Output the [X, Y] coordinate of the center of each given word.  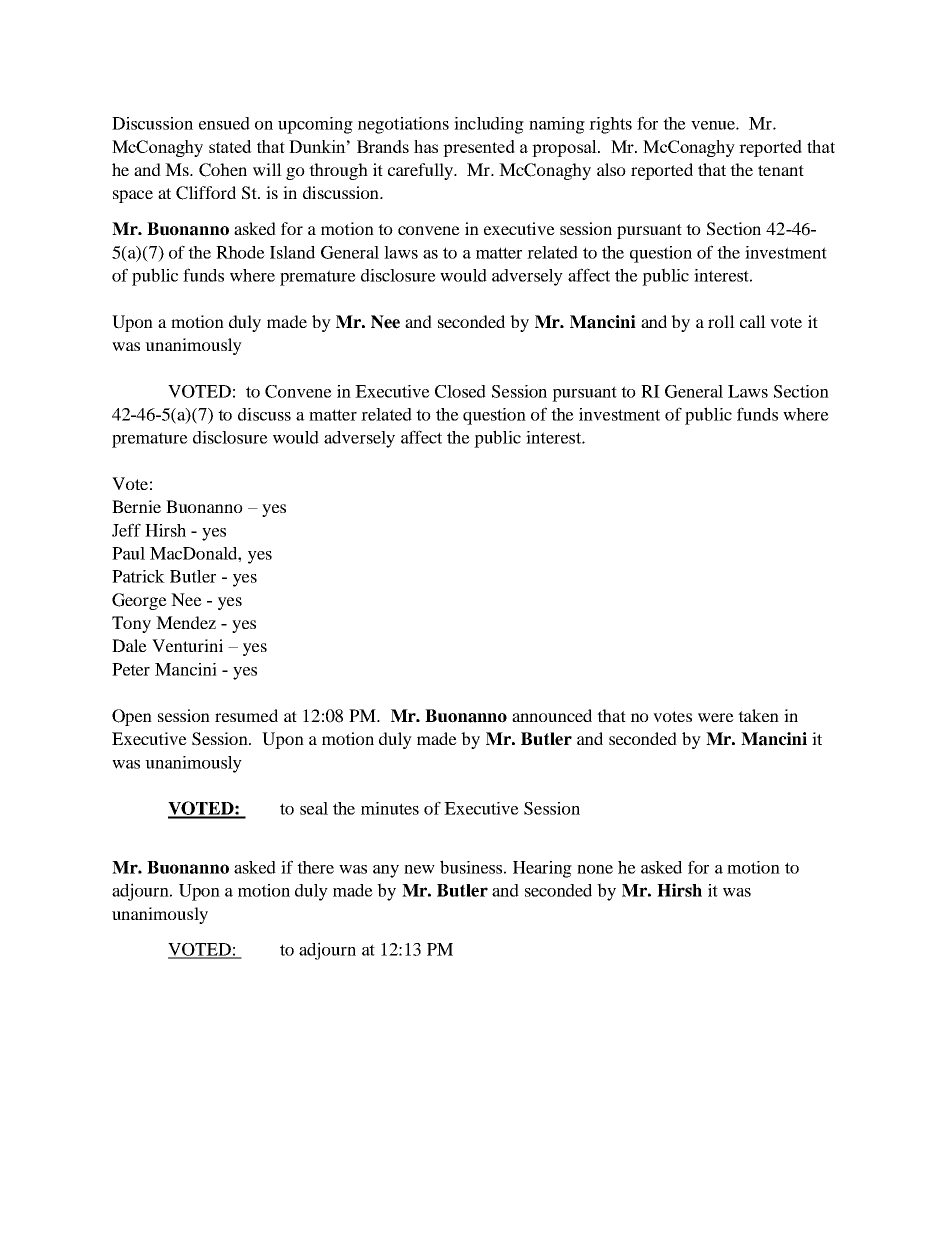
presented [479, 148]
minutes [390, 808]
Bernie [136, 506]
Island [292, 252]
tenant [781, 170]
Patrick [138, 576]
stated [230, 146]
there [315, 867]
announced [552, 715]
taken [758, 715]
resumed [246, 715]
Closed [460, 391]
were [716, 717]
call [753, 321]
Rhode [240, 252]
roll [721, 321]
